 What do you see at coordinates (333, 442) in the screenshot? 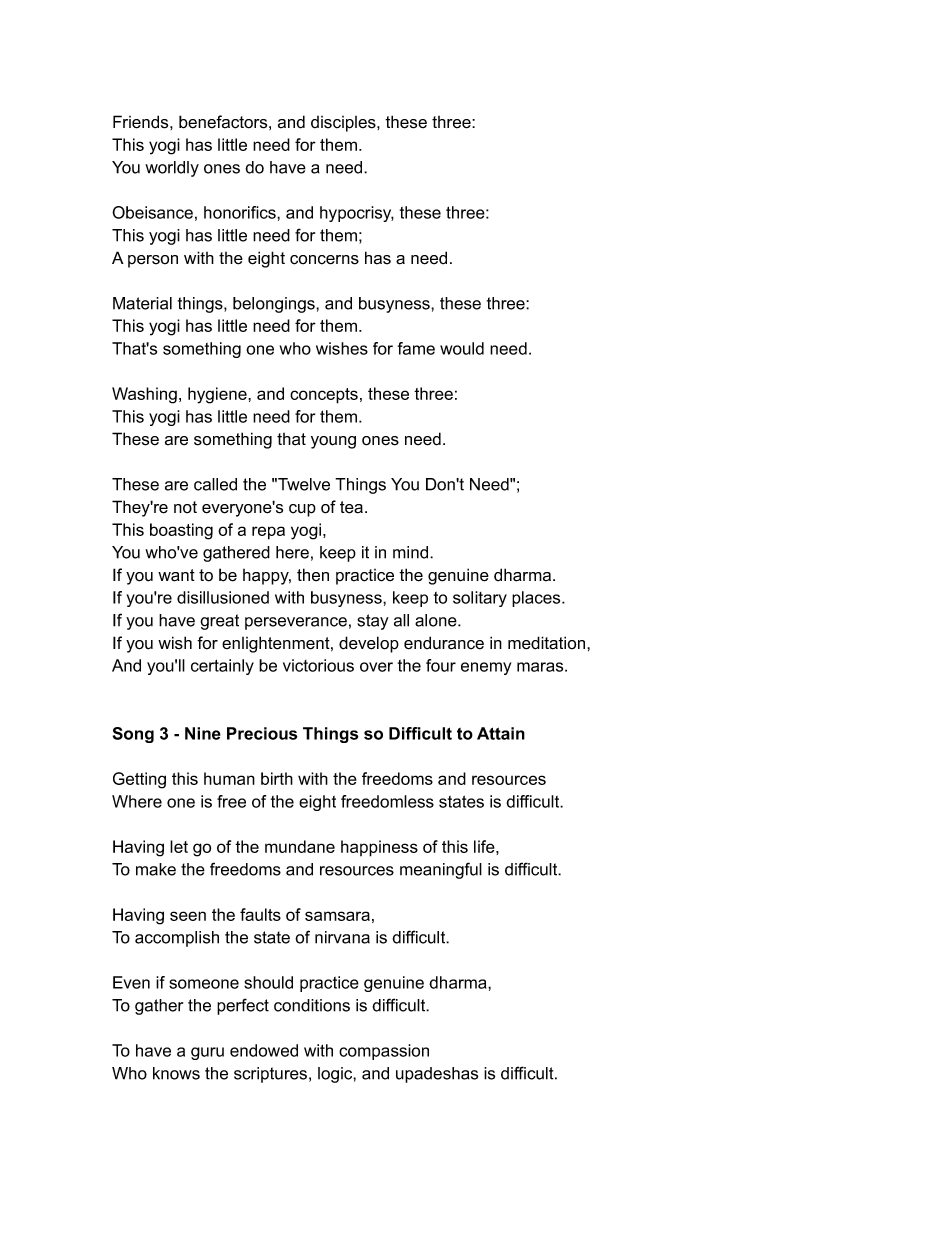
I see `young` at bounding box center [333, 442].
